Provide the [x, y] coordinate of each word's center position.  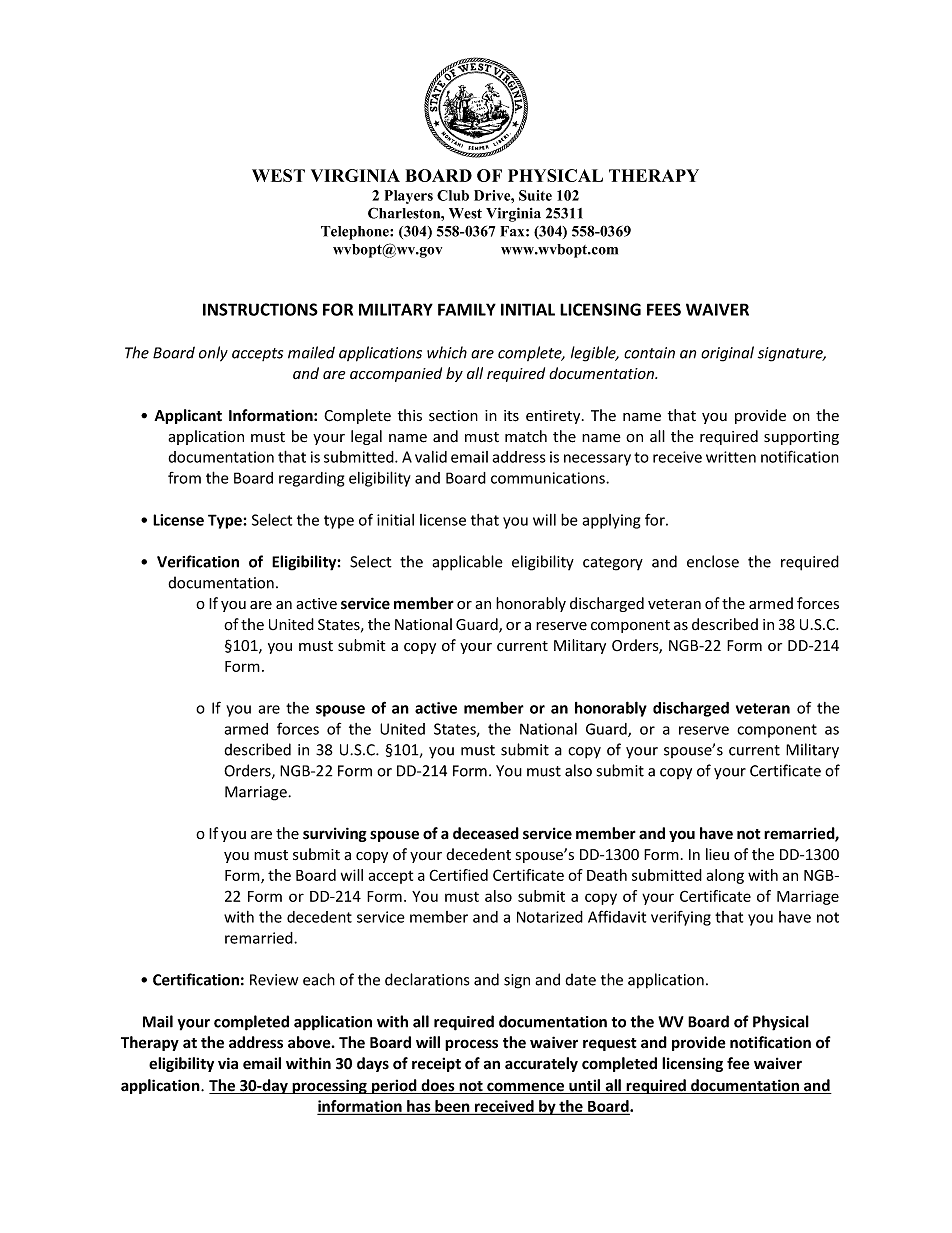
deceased [486, 833]
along [725, 876]
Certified [458, 875]
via [228, 1063]
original [727, 354]
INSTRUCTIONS [260, 309]
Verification [198, 561]
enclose [713, 561]
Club [453, 195]
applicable [467, 563]
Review [274, 980]
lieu [717, 854]
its [511, 416]
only [213, 354]
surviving [335, 834]
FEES [664, 309]
